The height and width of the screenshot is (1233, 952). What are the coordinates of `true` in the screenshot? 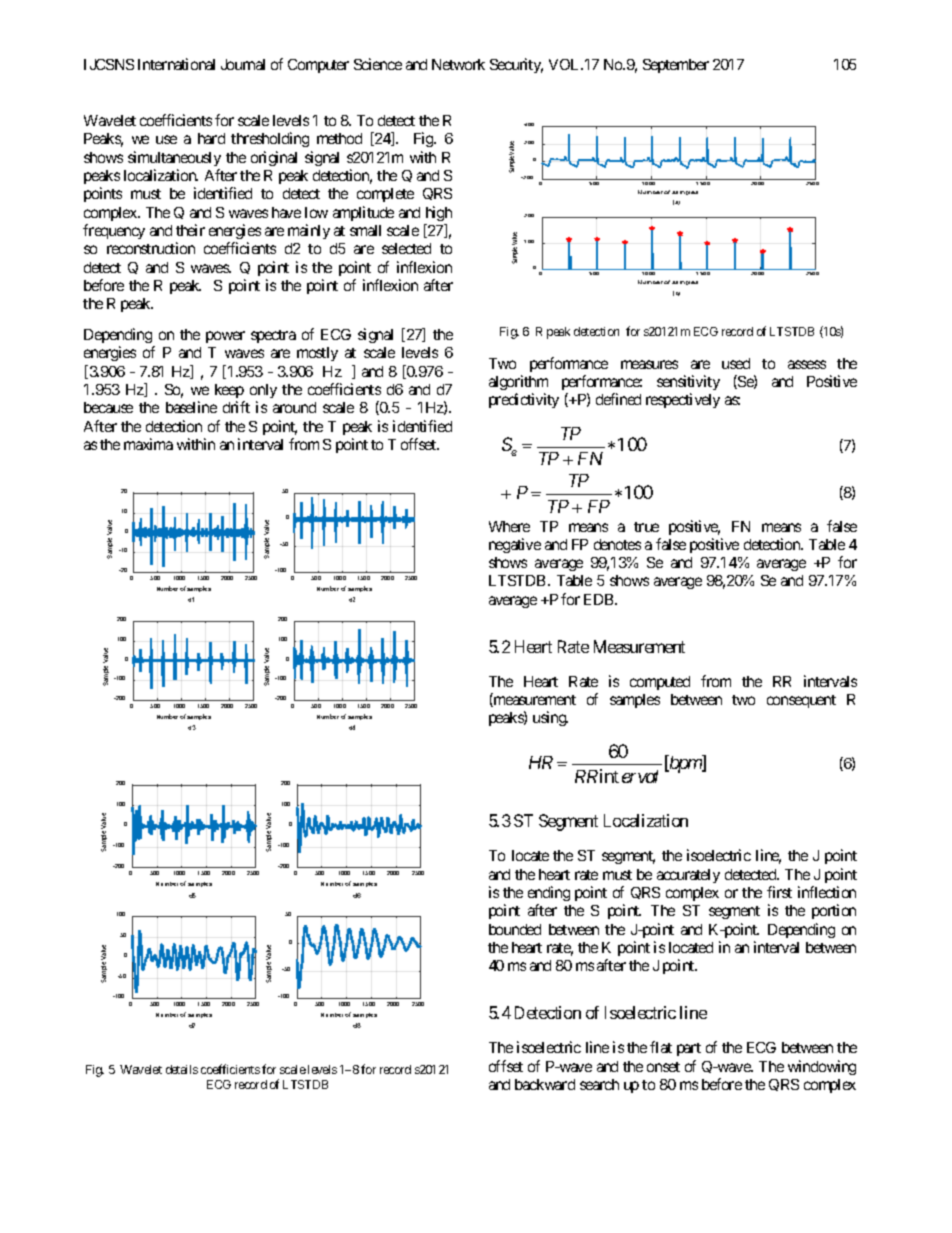 It's located at (646, 527).
